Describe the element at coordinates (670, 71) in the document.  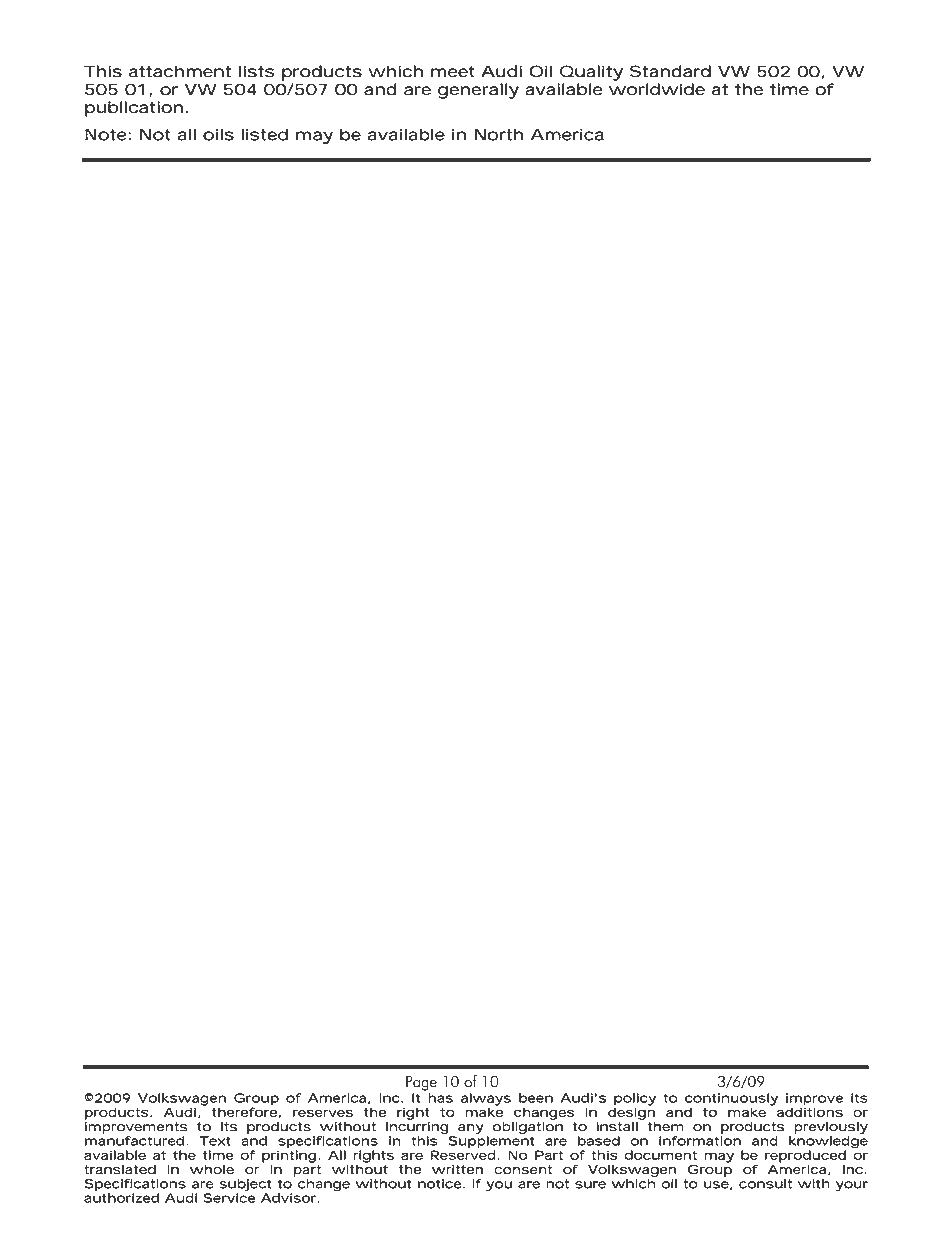
I see `Standard` at that location.
